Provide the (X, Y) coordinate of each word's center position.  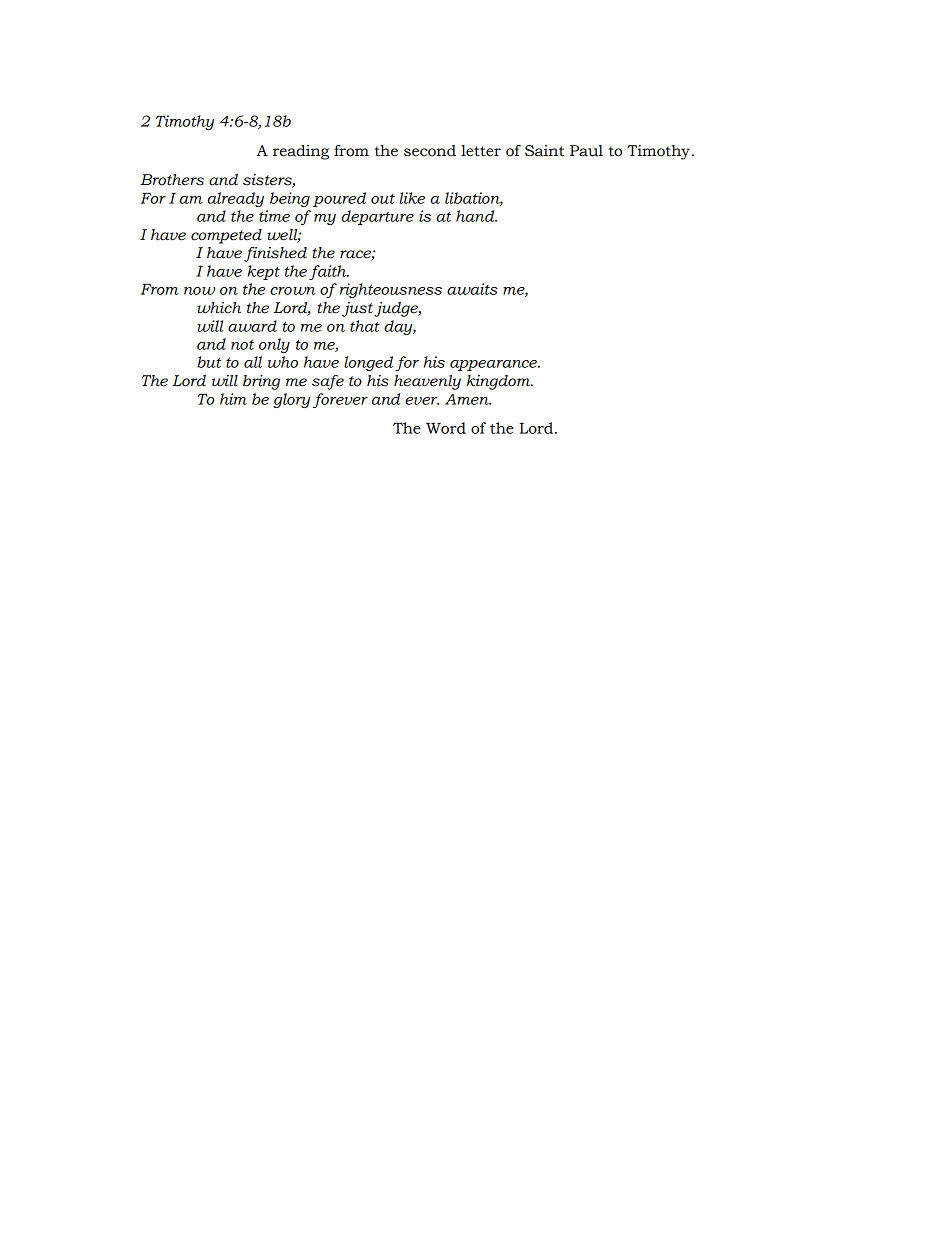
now (199, 291)
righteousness (391, 290)
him (233, 399)
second (430, 151)
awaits (472, 289)
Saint (544, 151)
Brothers (172, 180)
